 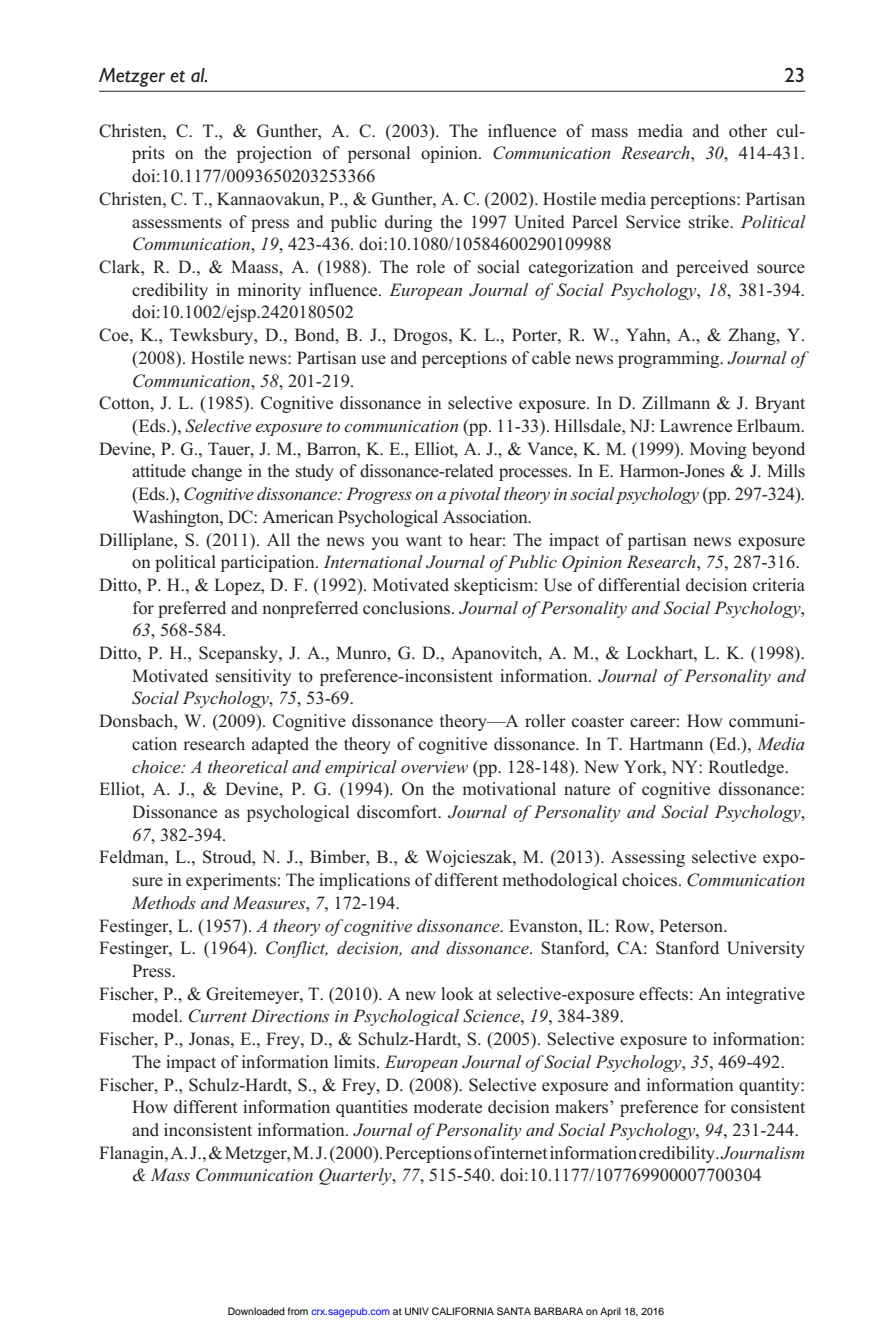 I want to click on overview, so click(x=434, y=767).
